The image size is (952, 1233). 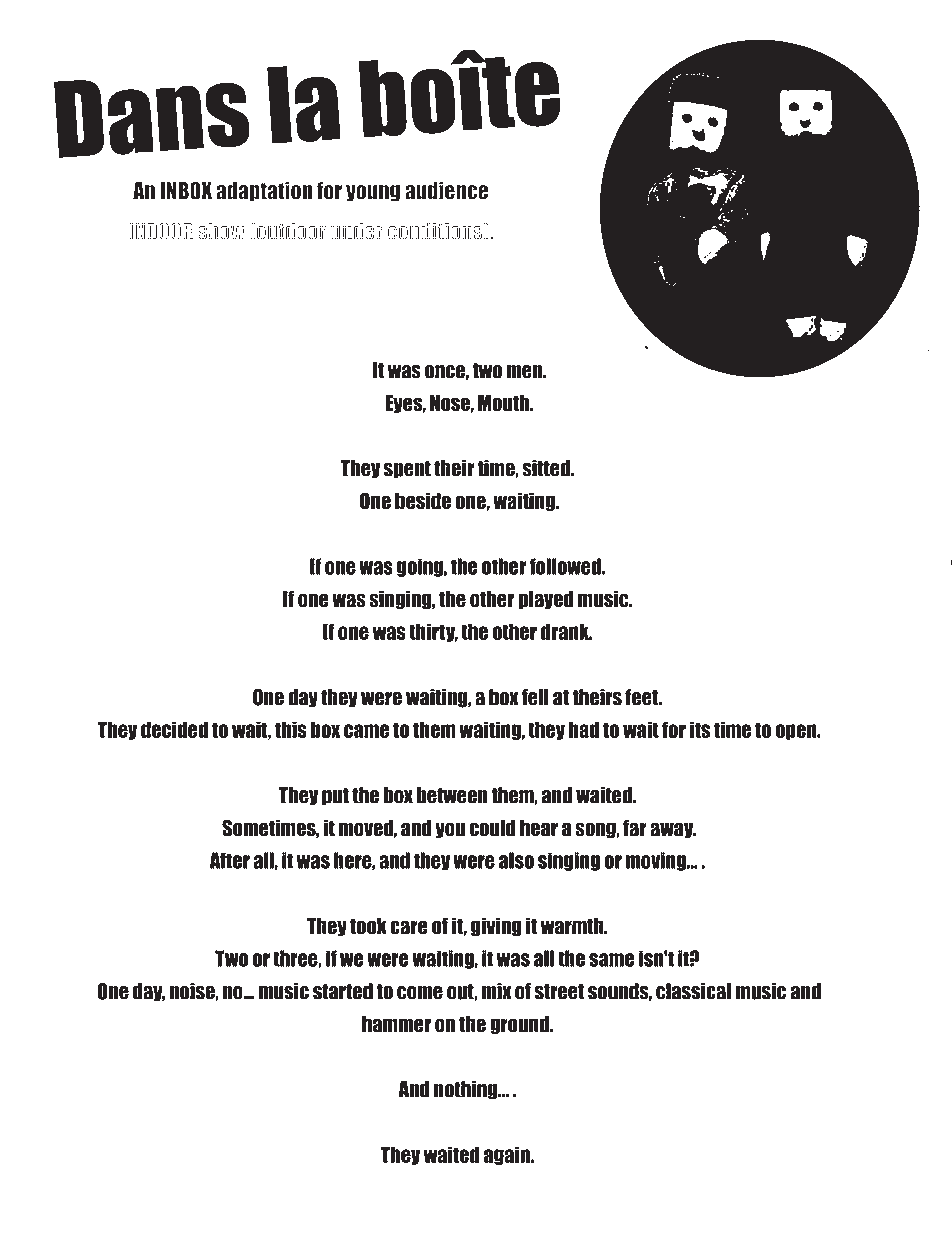 What do you see at coordinates (407, 469) in the screenshot?
I see `spent` at bounding box center [407, 469].
